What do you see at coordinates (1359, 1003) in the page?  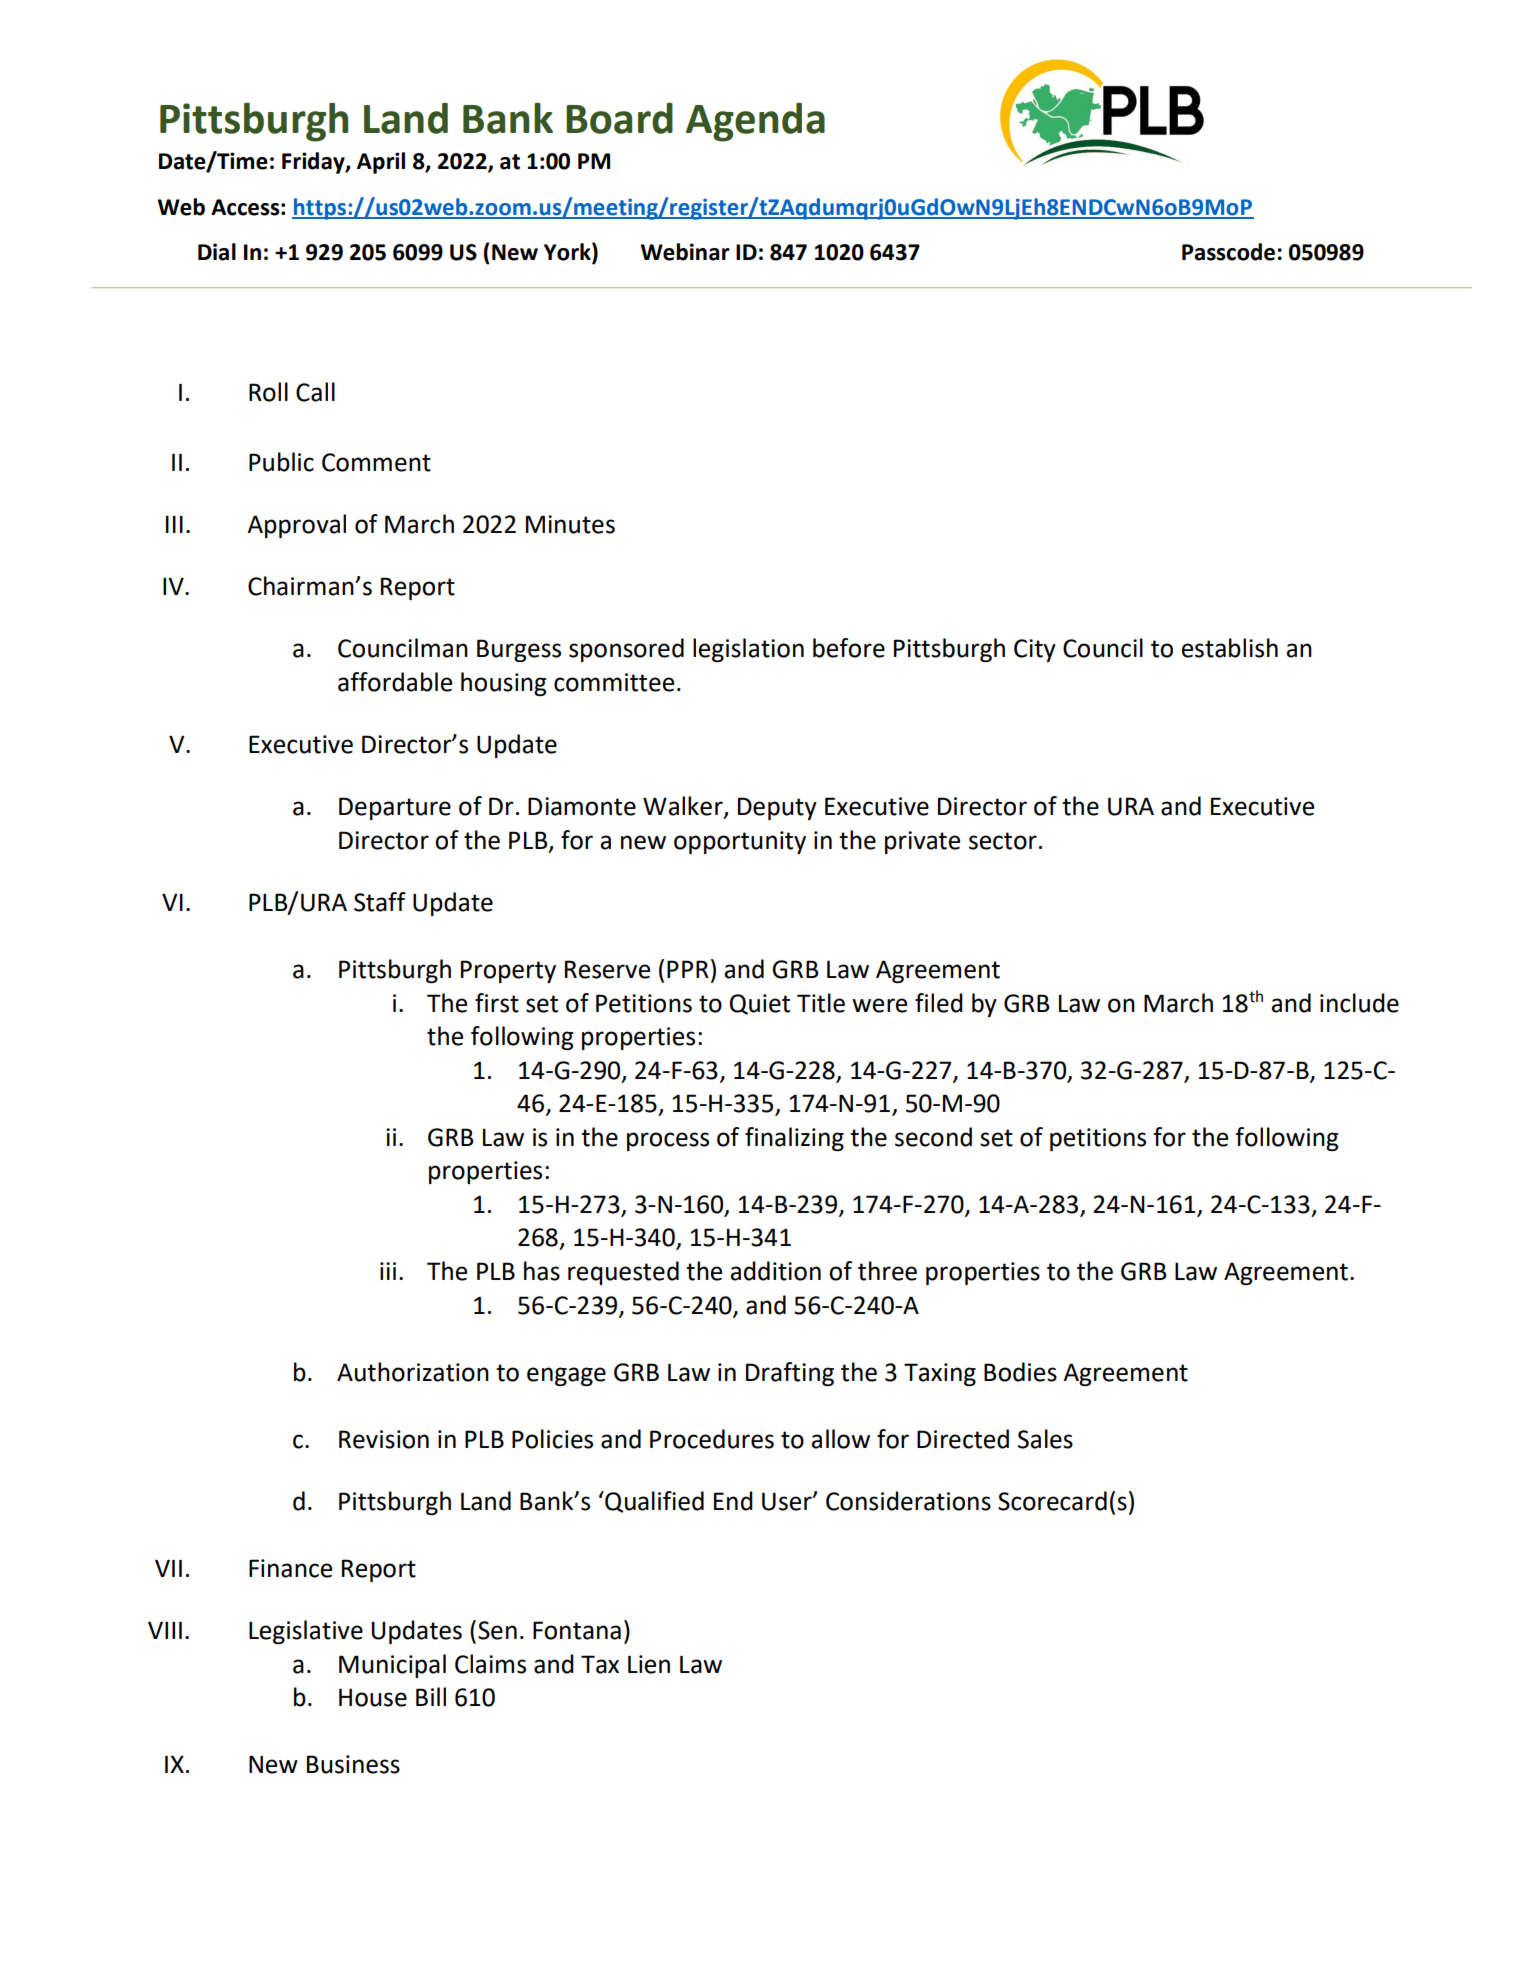 I see `include` at bounding box center [1359, 1003].
